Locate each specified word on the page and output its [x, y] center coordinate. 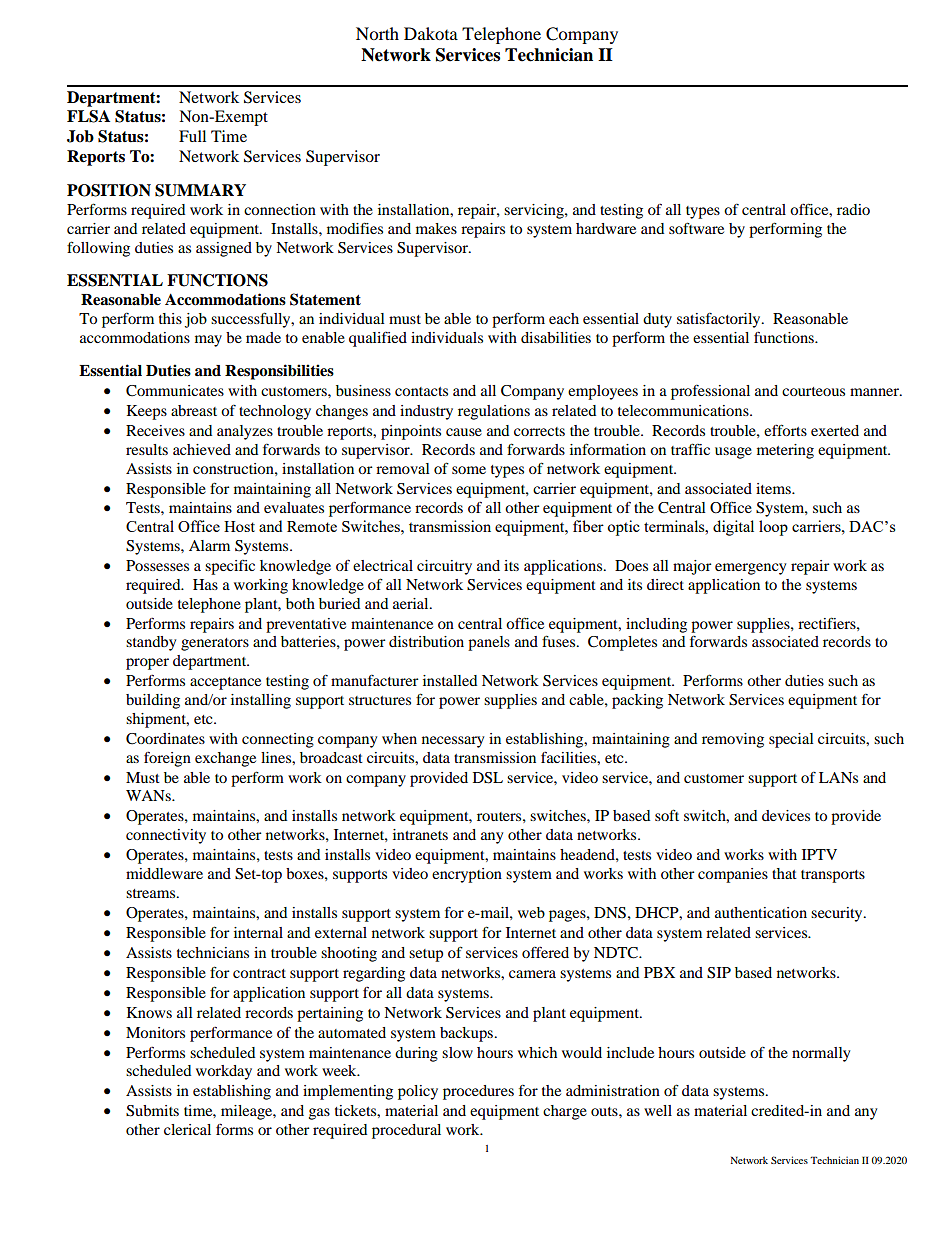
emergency [750, 569]
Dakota [431, 33]
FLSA [88, 116]
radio [853, 209]
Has [205, 584]
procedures [478, 1092]
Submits [152, 1111]
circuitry [444, 567]
